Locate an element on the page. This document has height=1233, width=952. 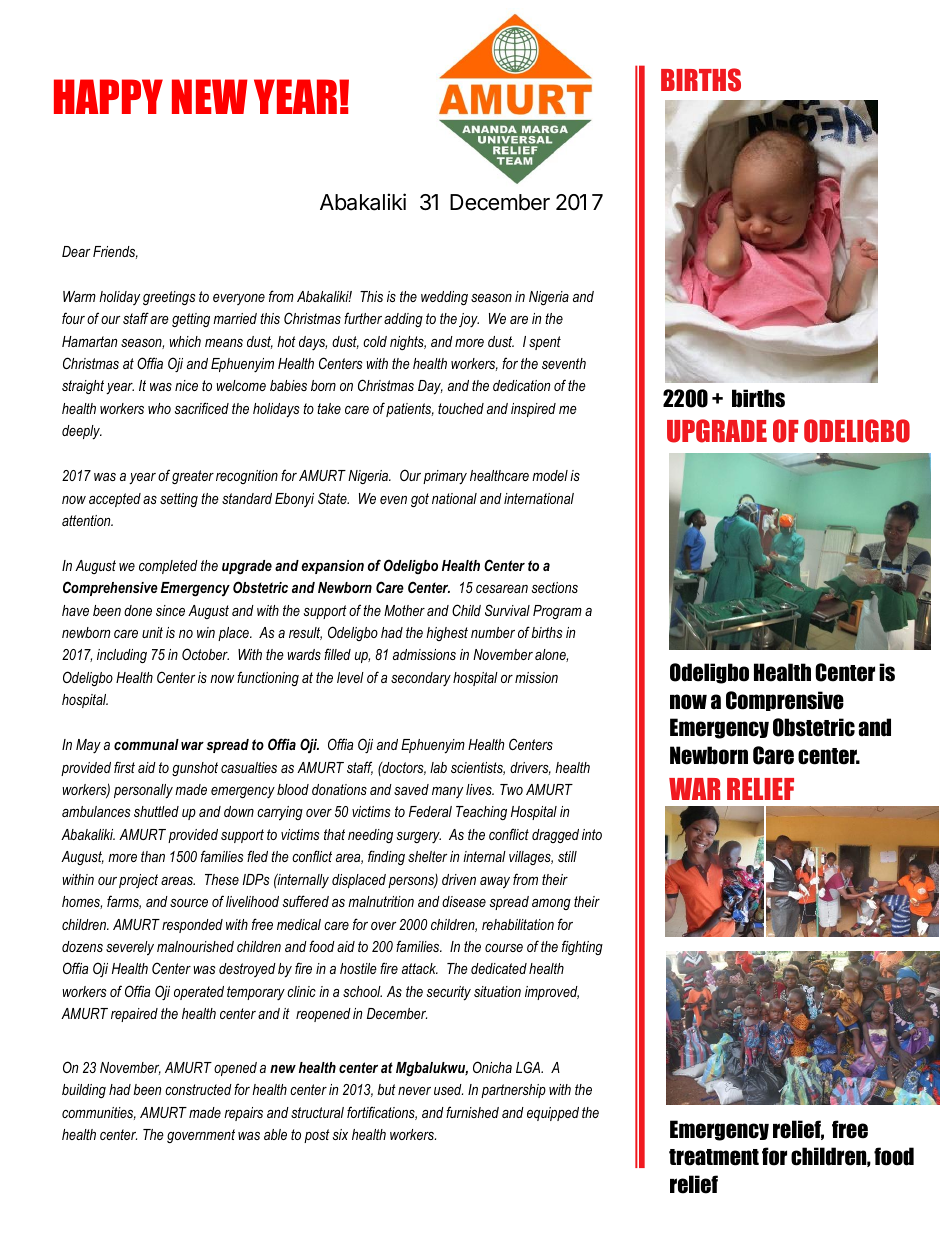
equipped is located at coordinates (553, 1114).
